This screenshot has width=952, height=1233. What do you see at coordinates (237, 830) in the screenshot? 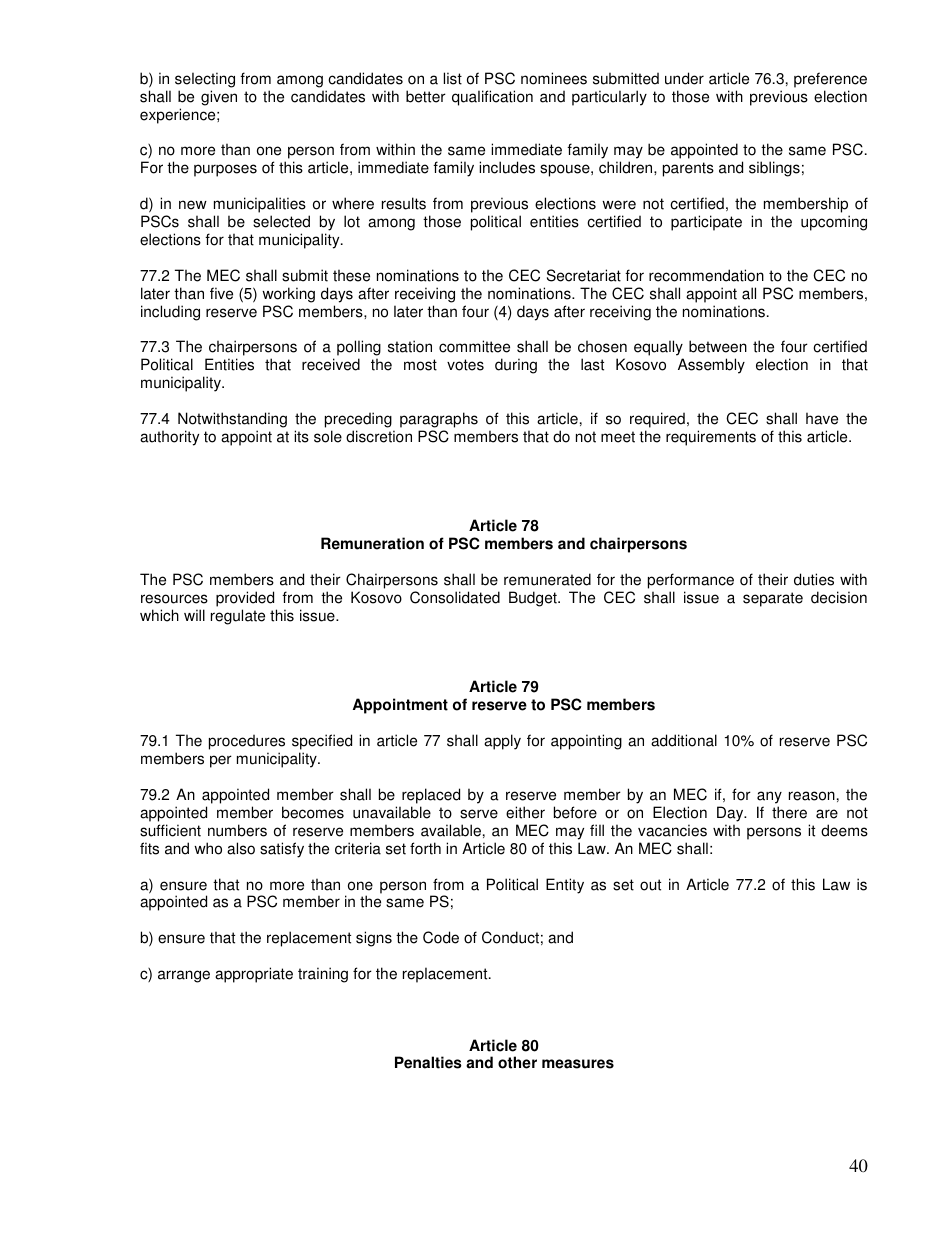
I see `numbers` at bounding box center [237, 830].
